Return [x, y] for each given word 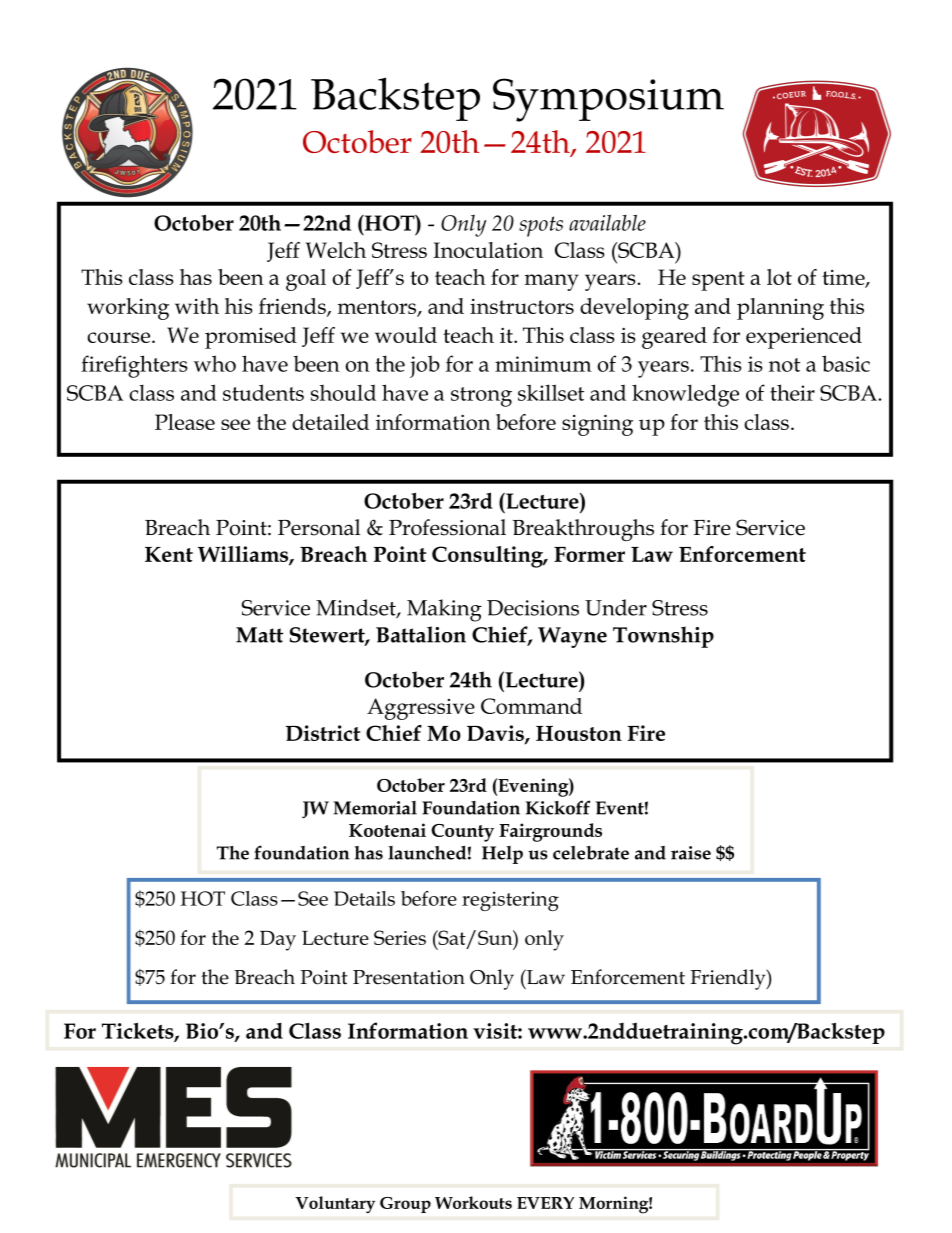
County [462, 833]
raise [691, 853]
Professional [447, 527]
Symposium [608, 100]
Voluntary [335, 1204]
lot [779, 277]
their [792, 392]
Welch [336, 250]
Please [185, 422]
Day [278, 940]
